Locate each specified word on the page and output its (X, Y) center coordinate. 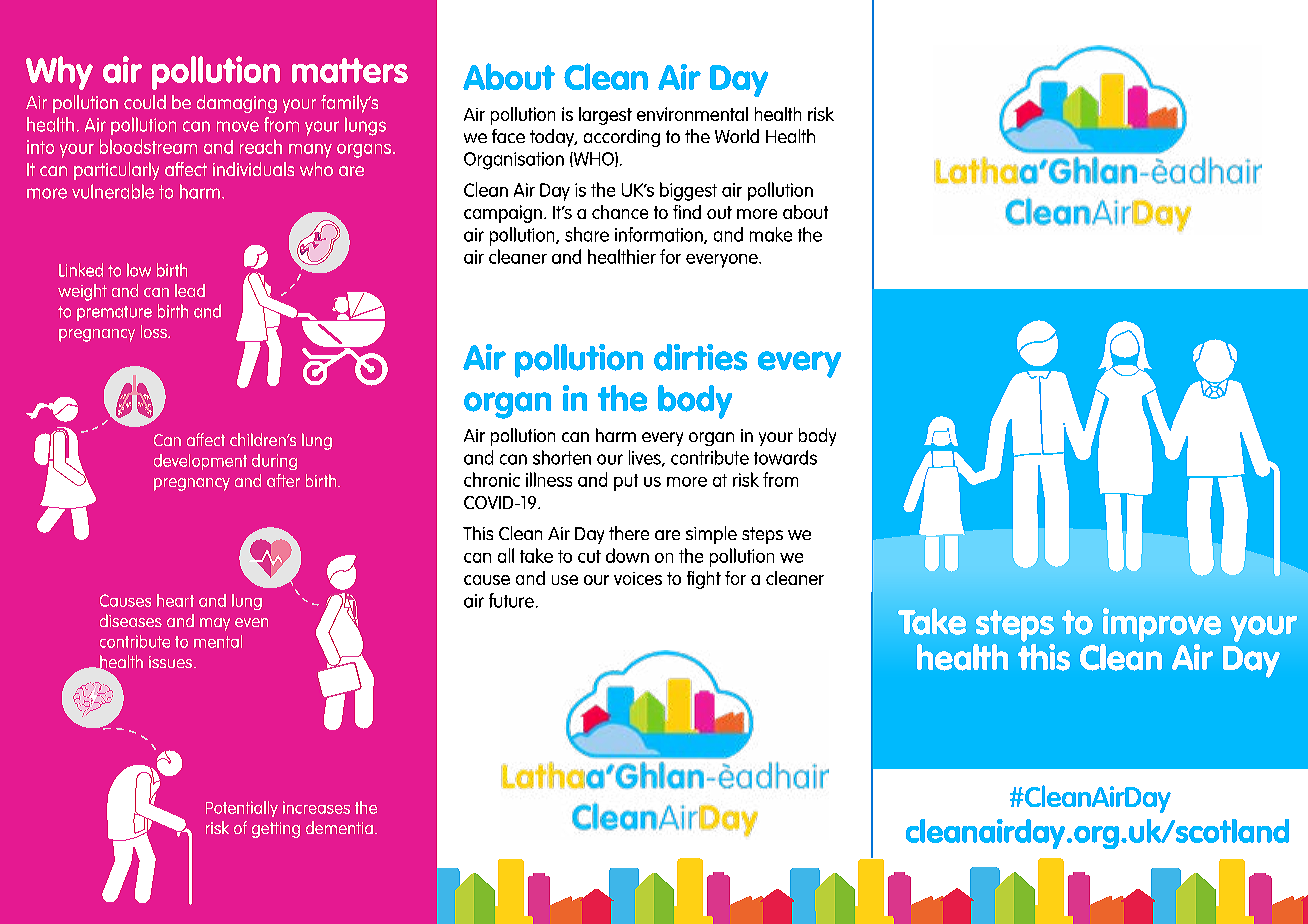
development (200, 462)
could (145, 102)
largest (605, 116)
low (139, 270)
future (511, 600)
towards (785, 457)
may (215, 624)
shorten (562, 457)
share (587, 234)
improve (1162, 625)
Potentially (242, 809)
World (737, 136)
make (771, 234)
